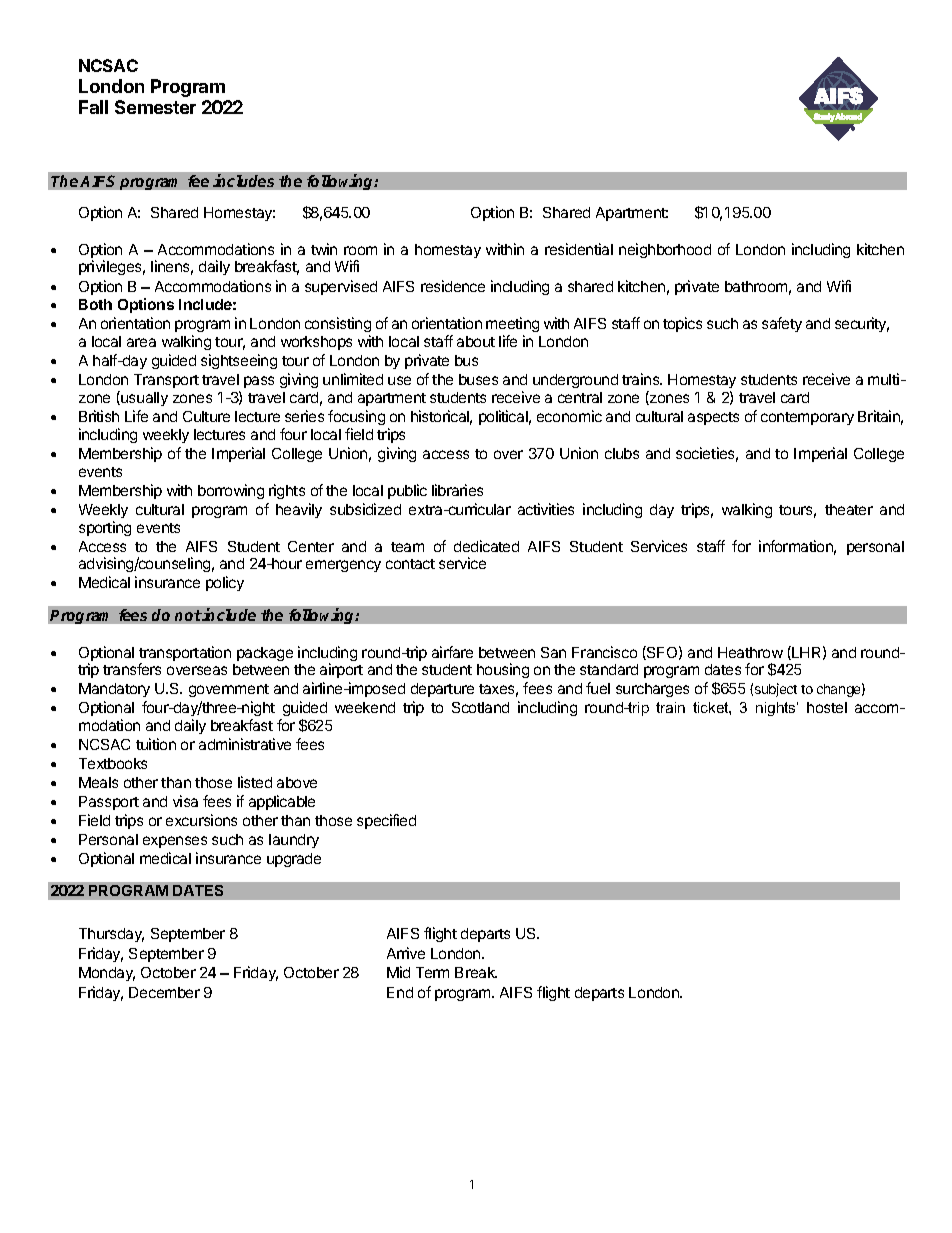 The image size is (952, 1233). What do you see at coordinates (141, 342) in the screenshot?
I see `area` at bounding box center [141, 342].
